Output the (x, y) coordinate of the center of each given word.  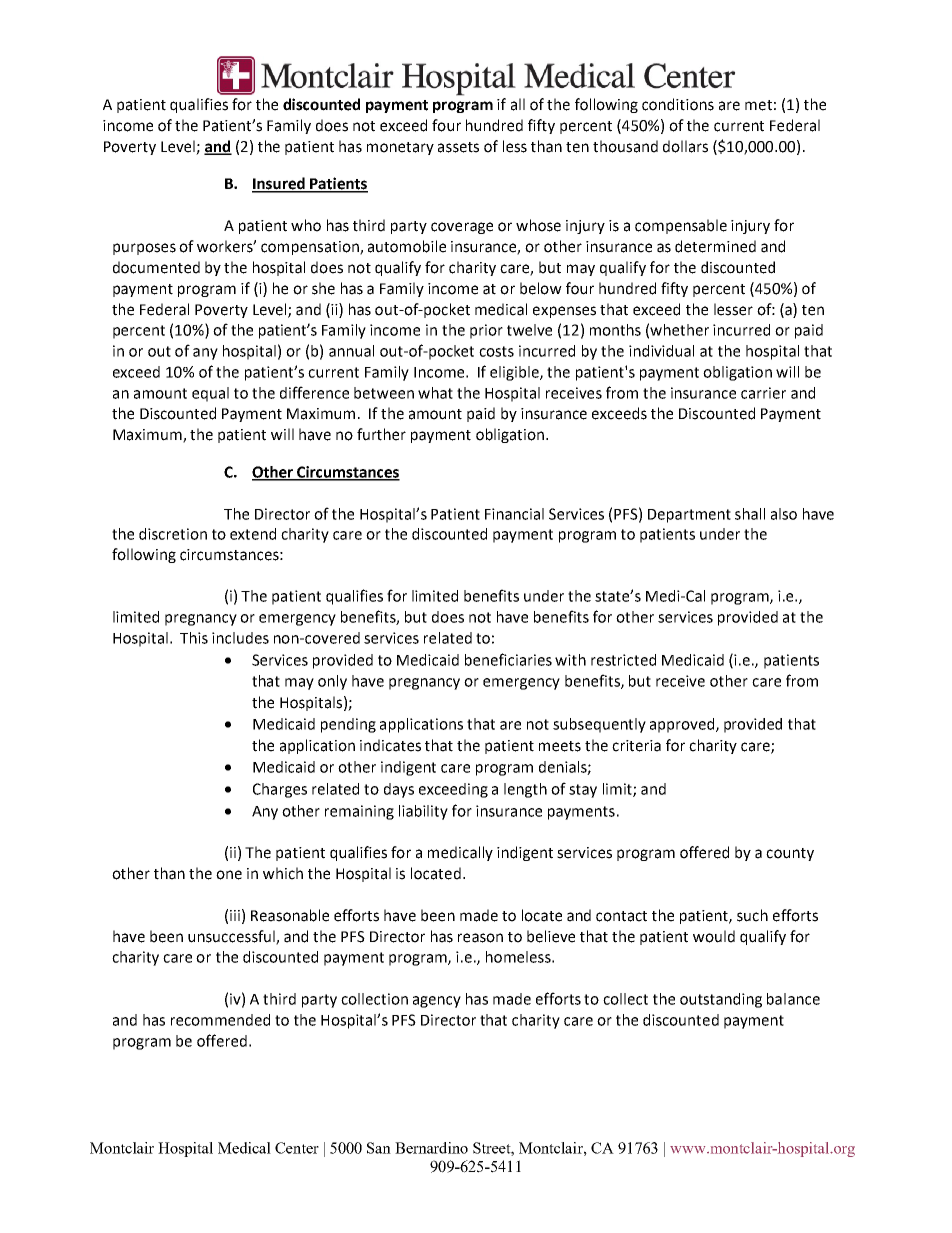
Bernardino (431, 1148)
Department (689, 516)
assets (458, 147)
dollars (685, 146)
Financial (514, 514)
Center (297, 1148)
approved (683, 725)
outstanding (721, 1000)
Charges (280, 790)
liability (423, 812)
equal (210, 394)
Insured (279, 184)
